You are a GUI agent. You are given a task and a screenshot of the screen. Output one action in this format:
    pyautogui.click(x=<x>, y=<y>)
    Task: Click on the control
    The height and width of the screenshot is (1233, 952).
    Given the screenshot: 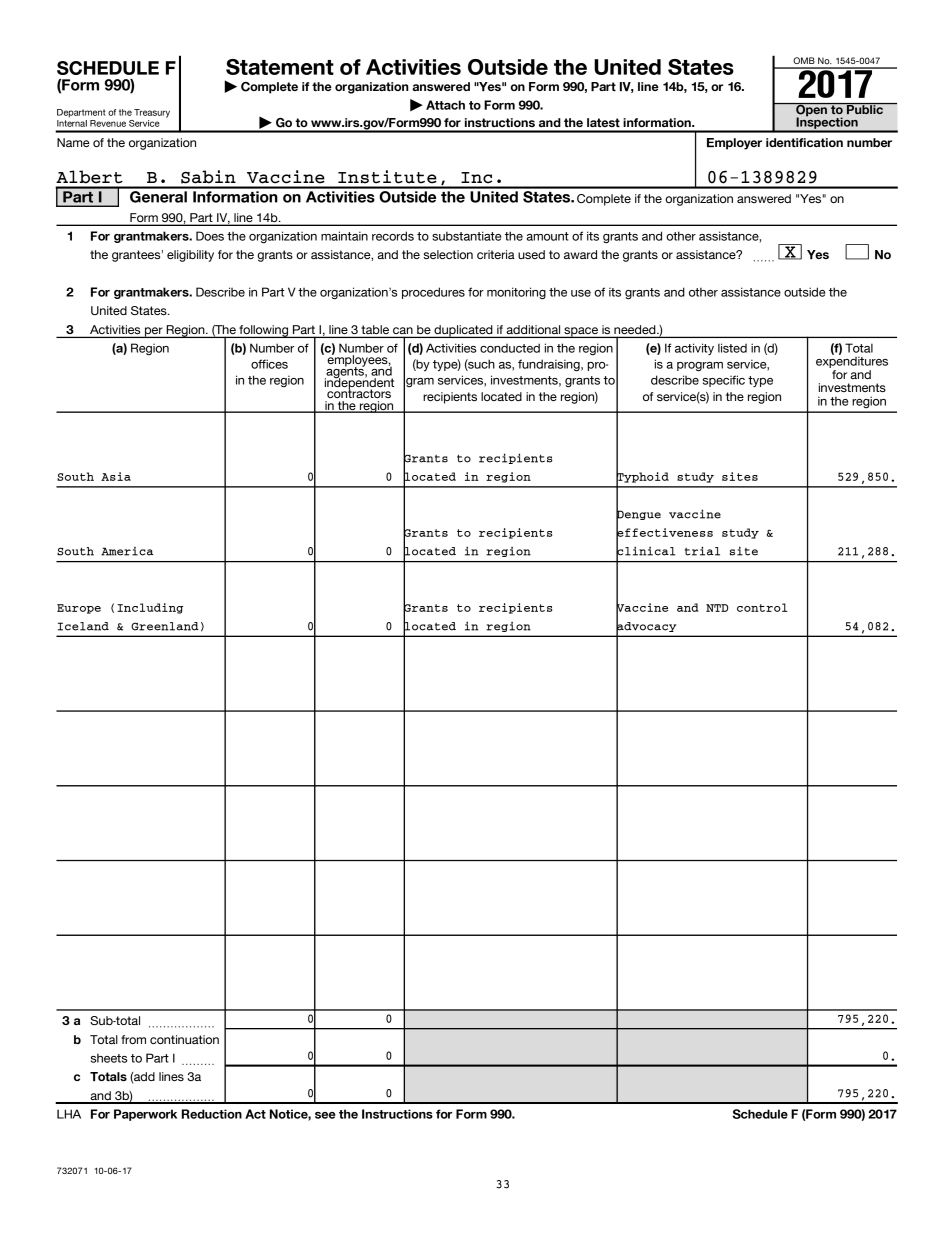 What is the action you would take?
    pyautogui.click(x=762, y=607)
